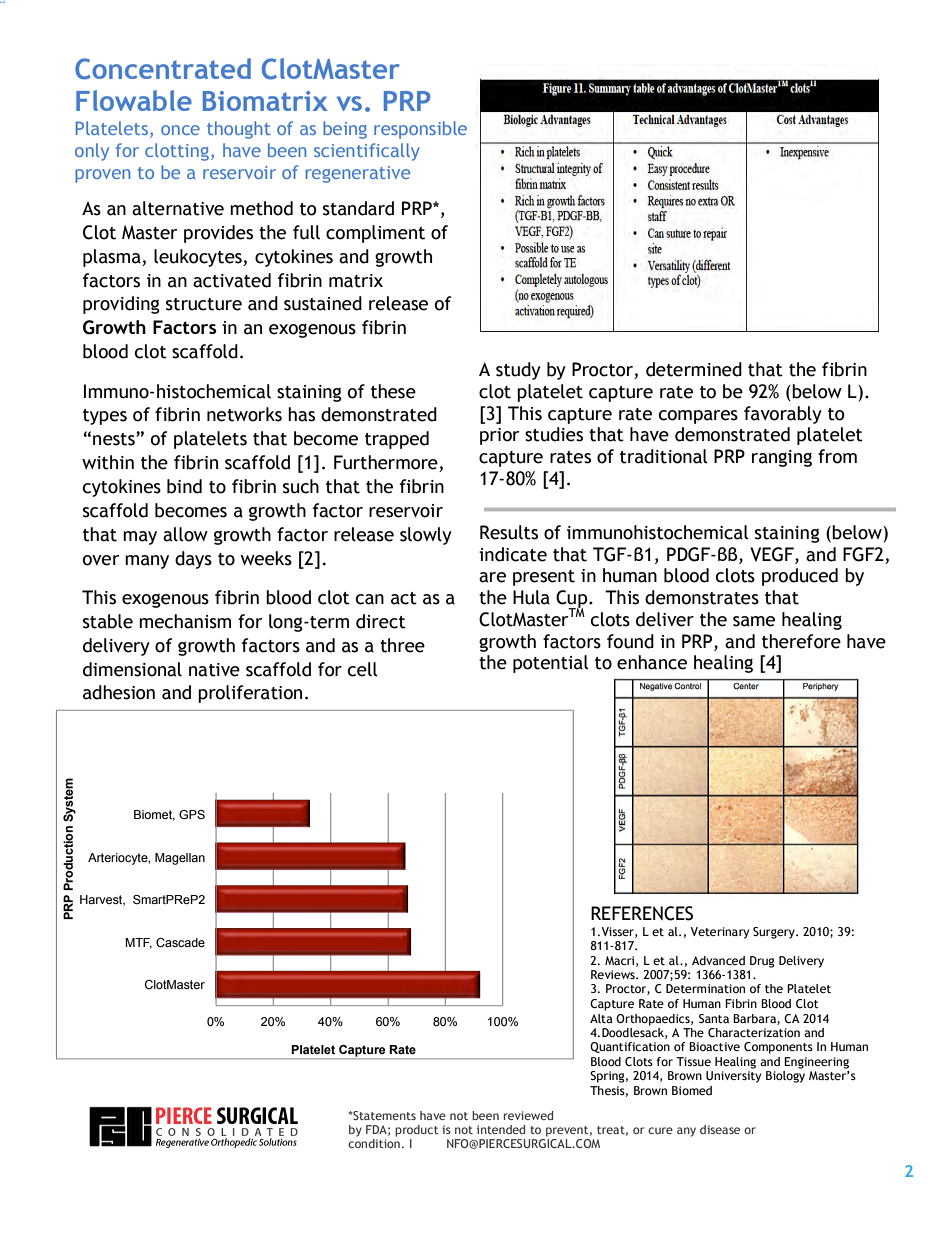 The image size is (952, 1233). What do you see at coordinates (499, 436) in the page?
I see `prior` at bounding box center [499, 436].
